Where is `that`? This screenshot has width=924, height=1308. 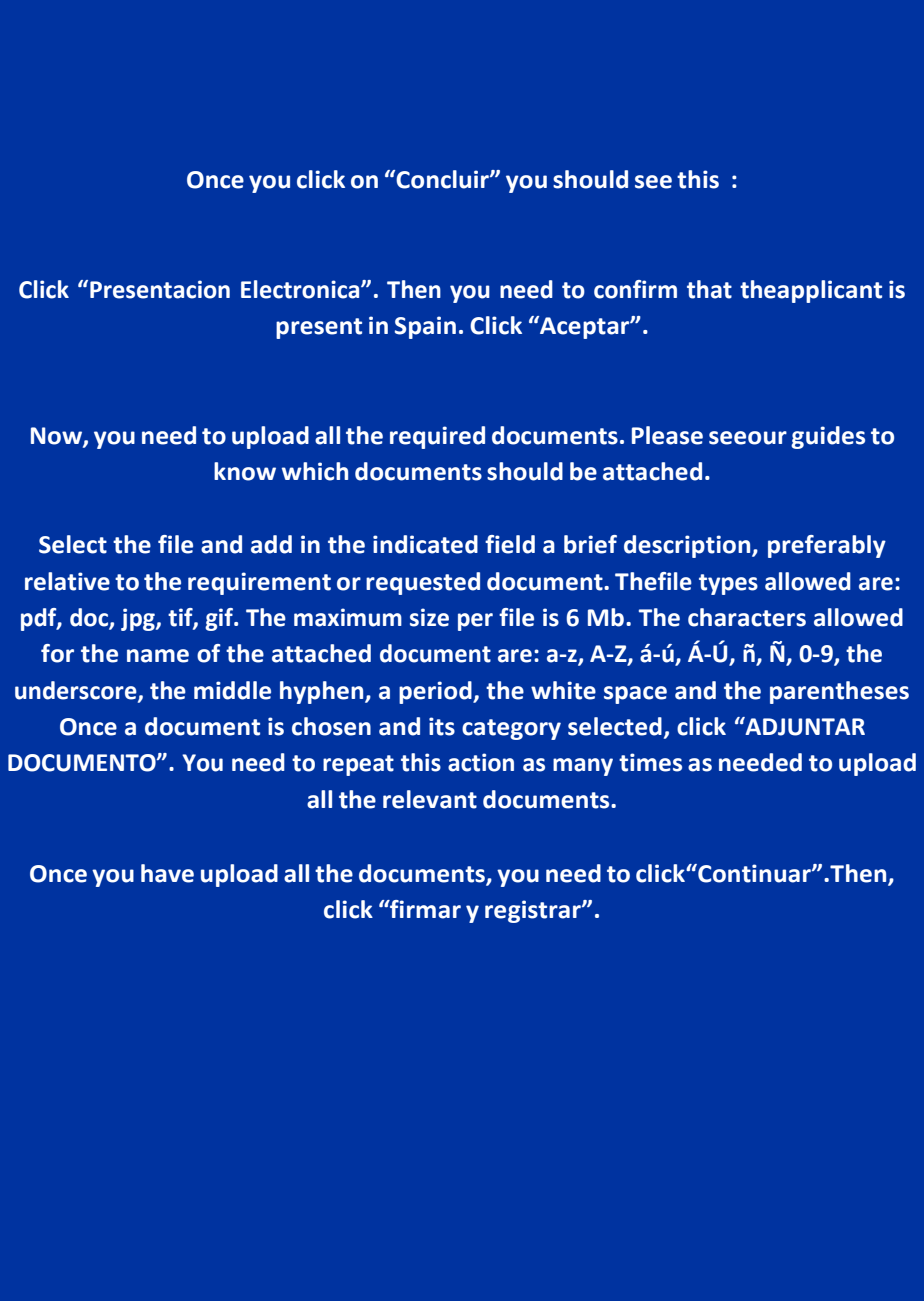
that is located at coordinates (709, 289).
